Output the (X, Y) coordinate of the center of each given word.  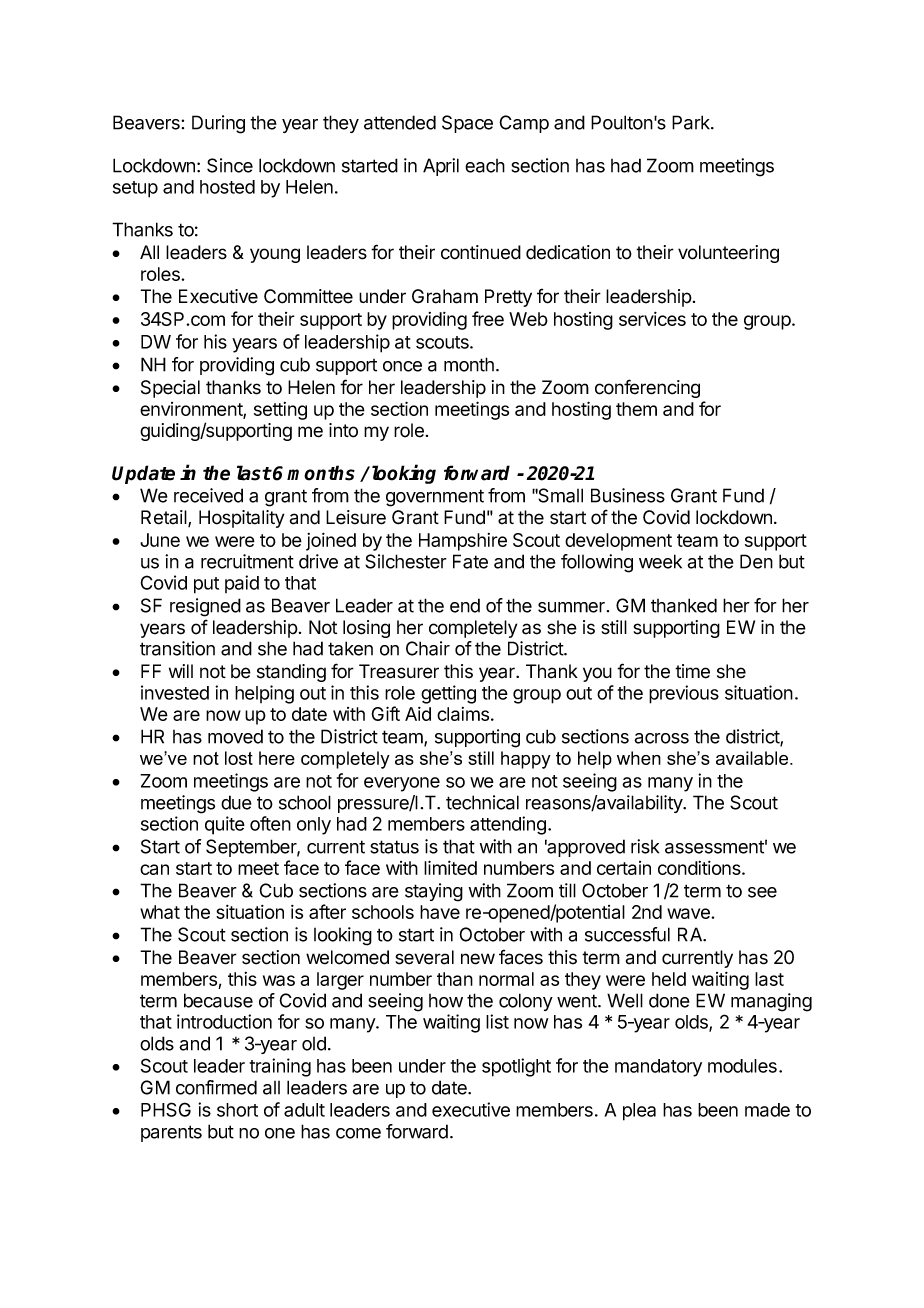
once (402, 366)
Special (170, 389)
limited (450, 867)
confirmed (216, 1087)
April (441, 167)
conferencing (647, 388)
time (692, 671)
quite (225, 825)
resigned (205, 607)
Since (230, 165)
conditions (700, 868)
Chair (428, 648)
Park (692, 122)
